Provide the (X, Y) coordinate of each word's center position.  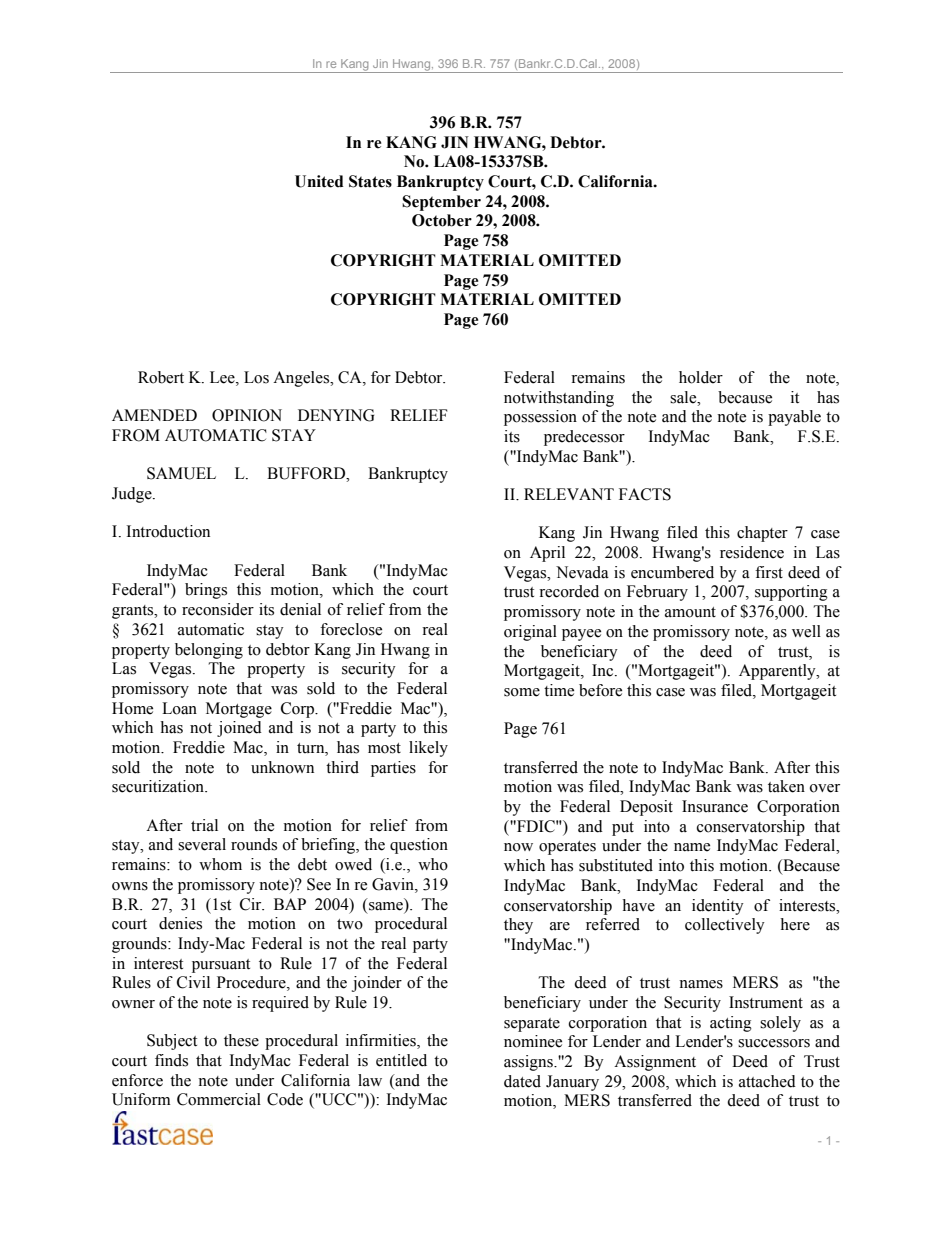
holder (701, 377)
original (530, 633)
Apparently (778, 672)
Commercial (219, 1099)
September (441, 203)
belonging (209, 651)
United (319, 181)
